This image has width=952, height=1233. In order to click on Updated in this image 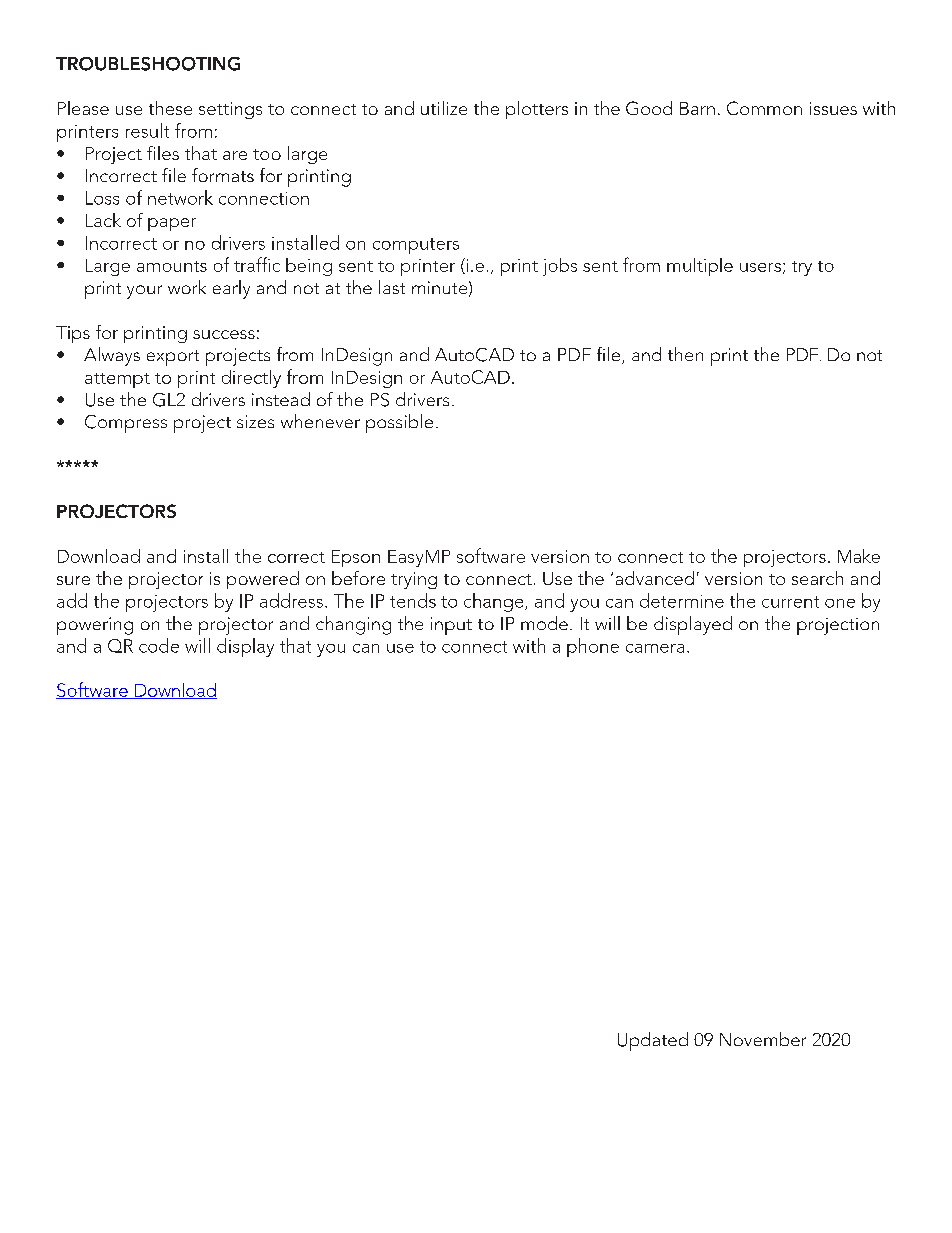, I will do `click(653, 1041)`.
